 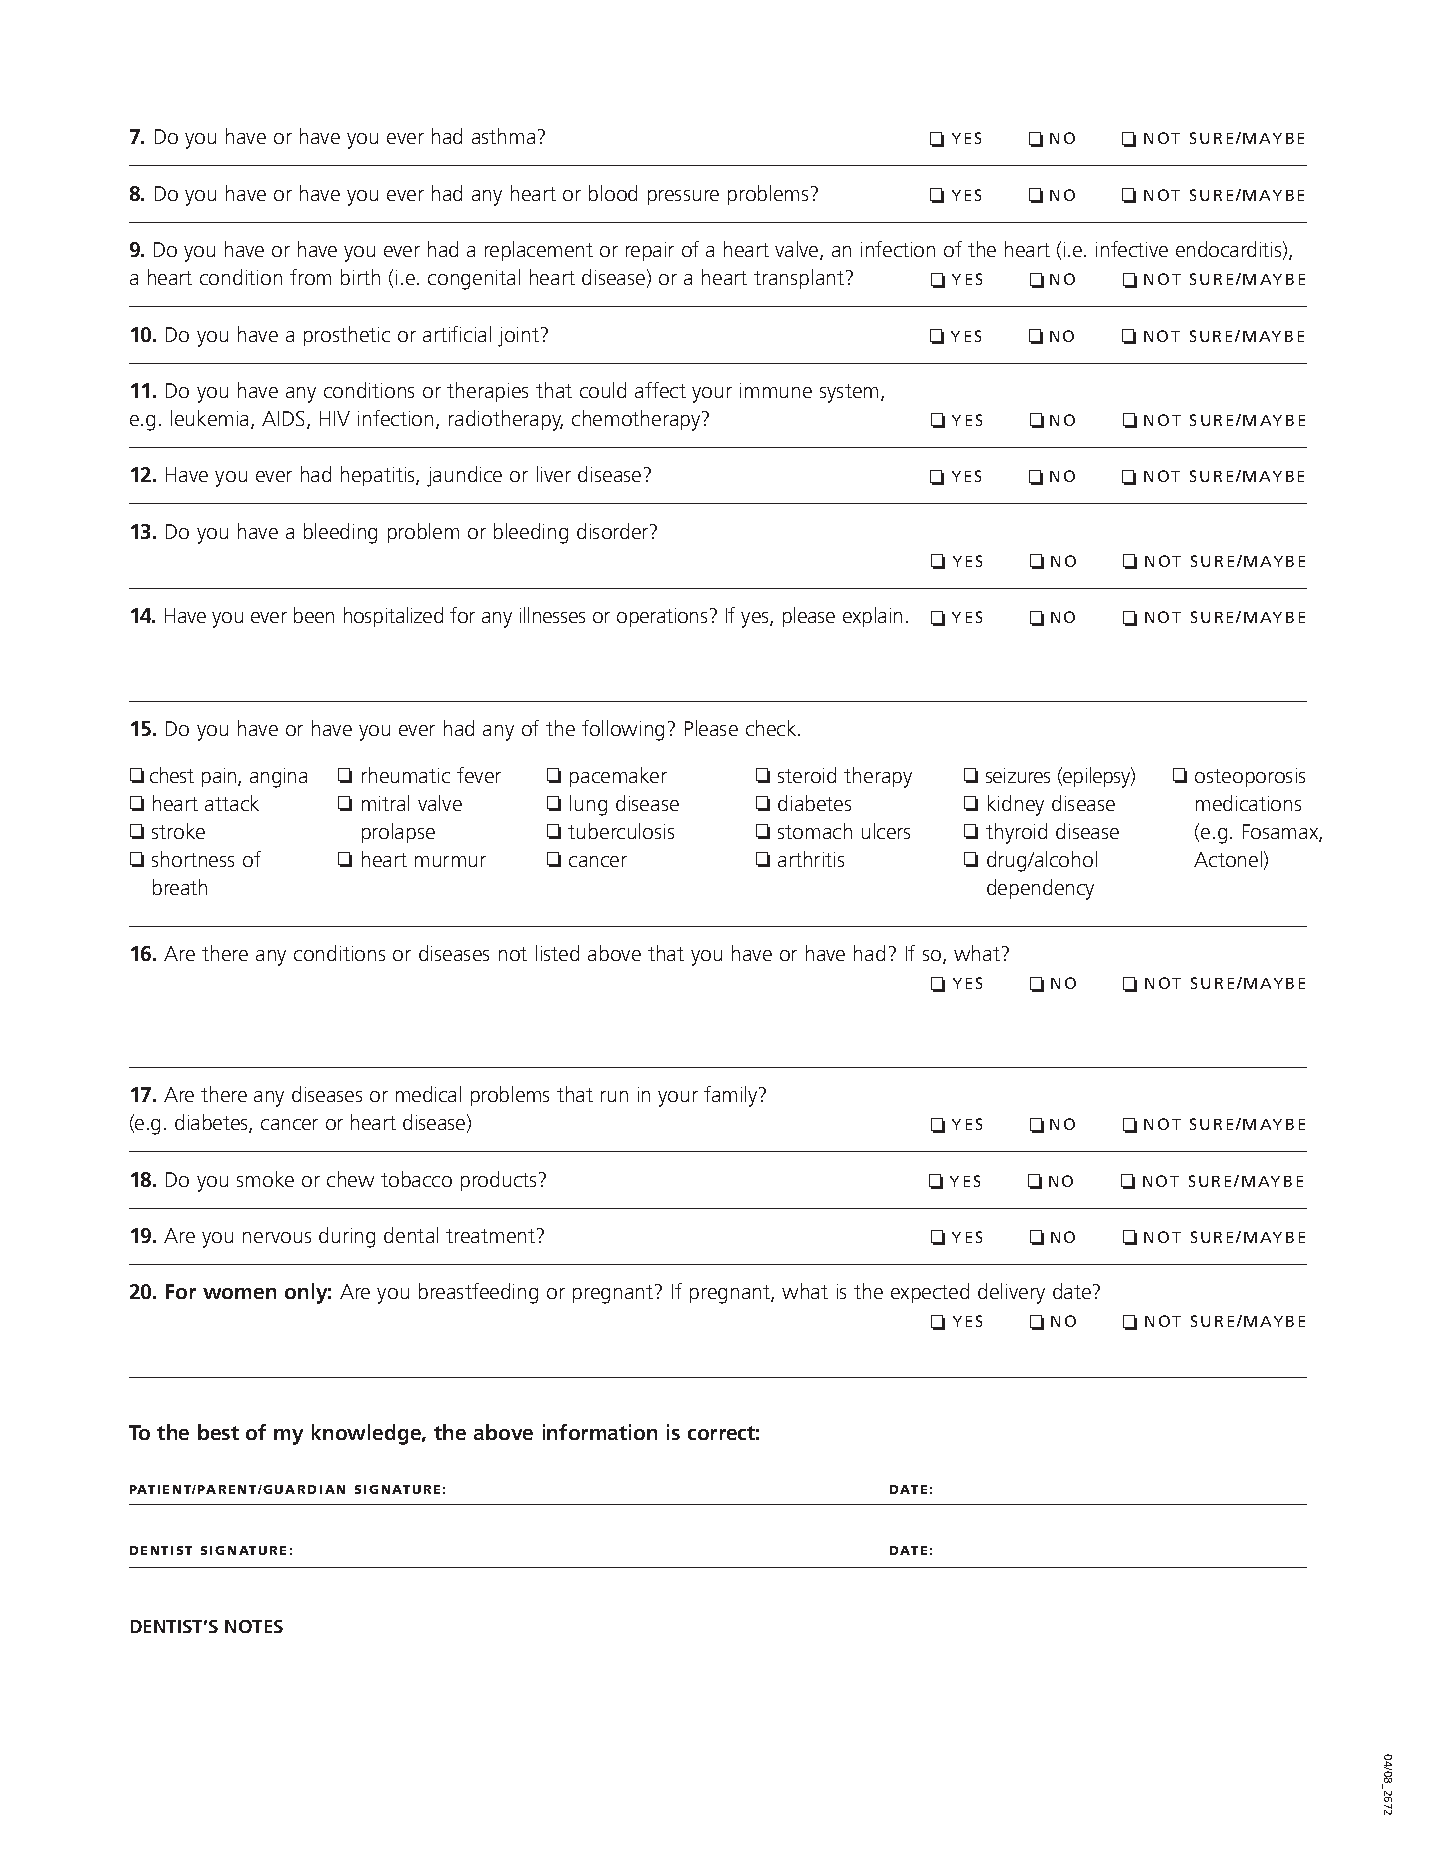 What do you see at coordinates (811, 859) in the screenshot?
I see `arthritis` at bounding box center [811, 859].
